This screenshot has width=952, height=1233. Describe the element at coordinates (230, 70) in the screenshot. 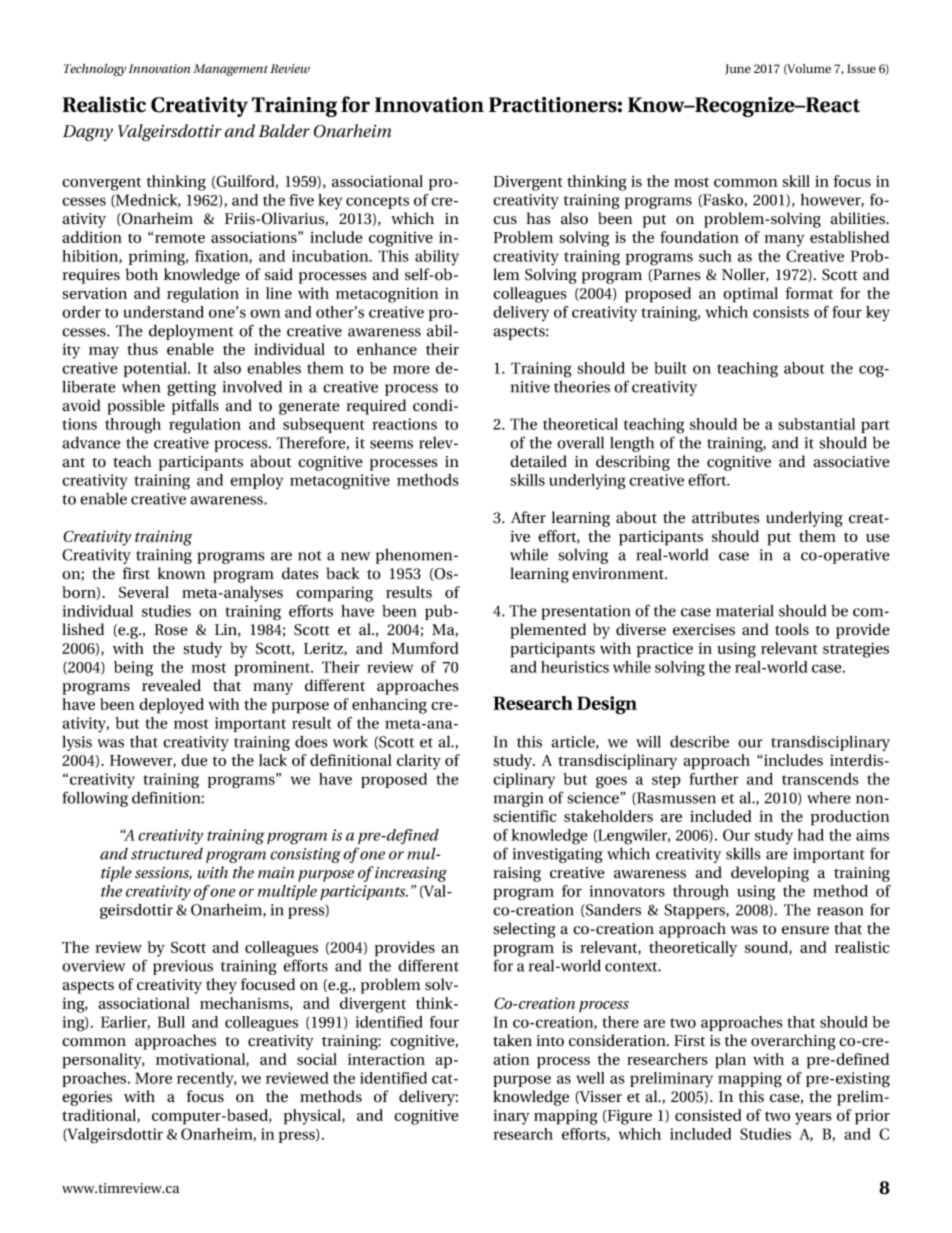

I see `Management` at that location.
